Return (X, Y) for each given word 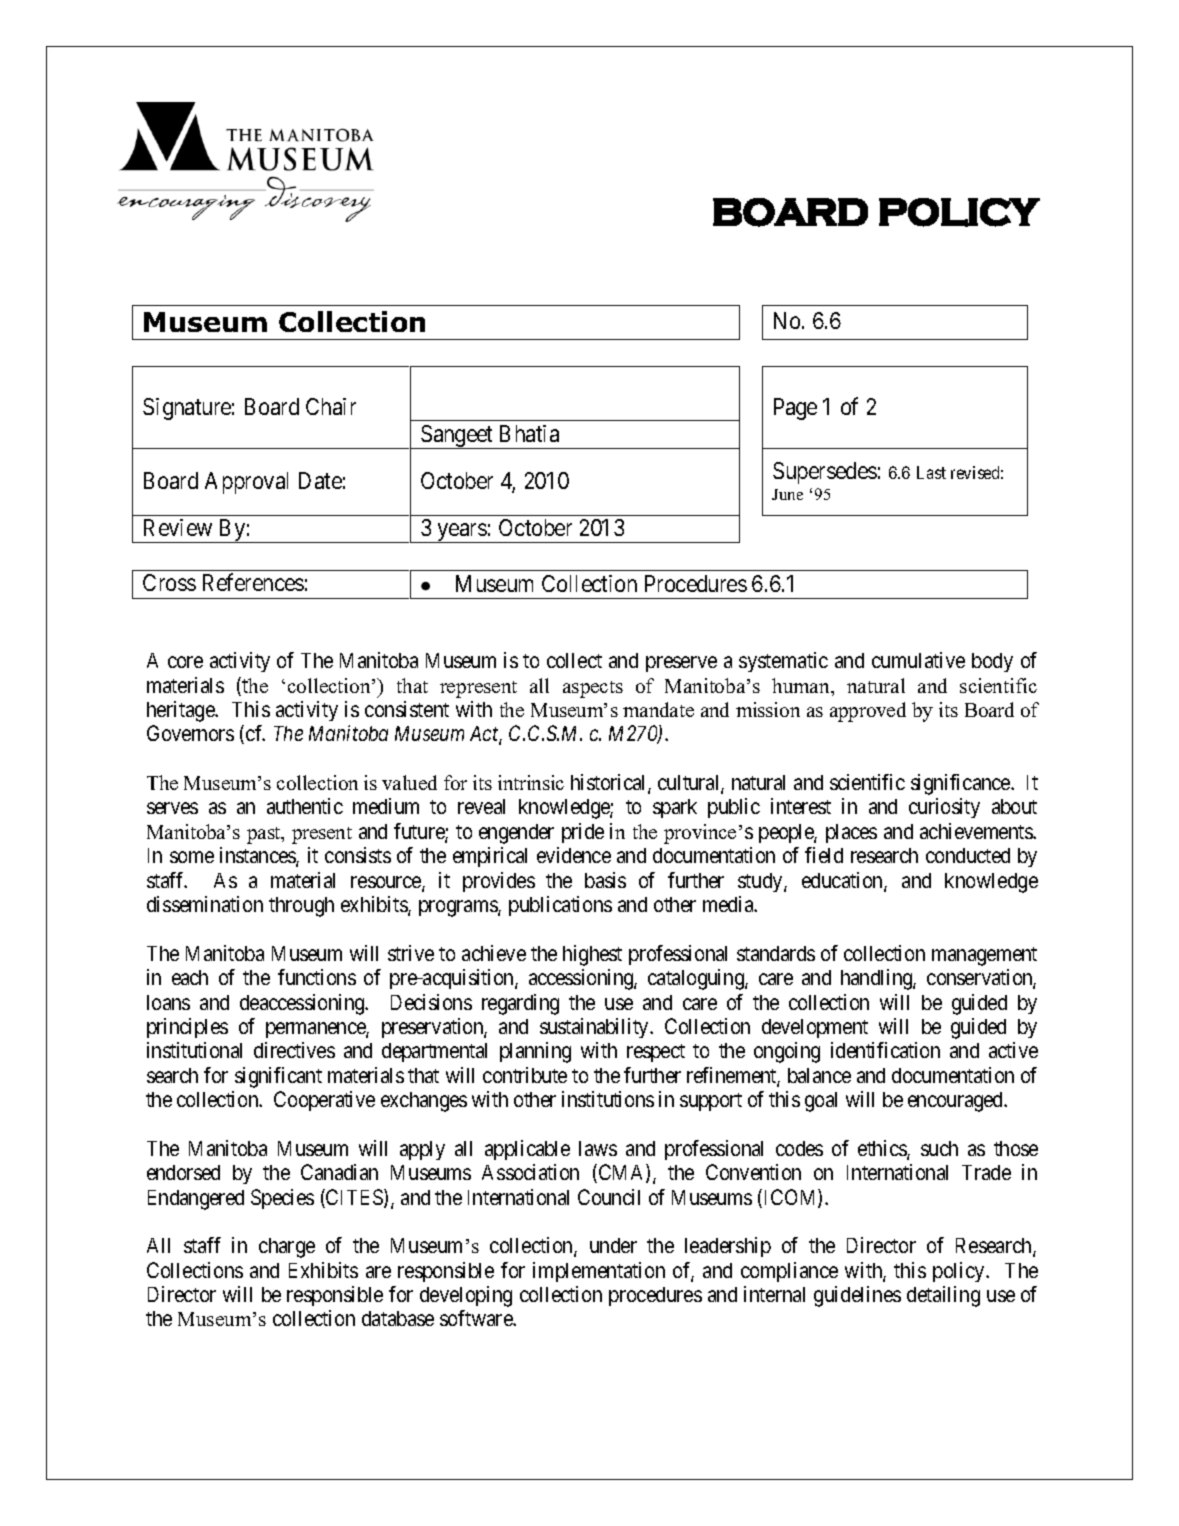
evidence (574, 855)
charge (287, 1248)
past (265, 835)
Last (931, 472)
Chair (331, 406)
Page (795, 409)
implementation (599, 1272)
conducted (968, 855)
